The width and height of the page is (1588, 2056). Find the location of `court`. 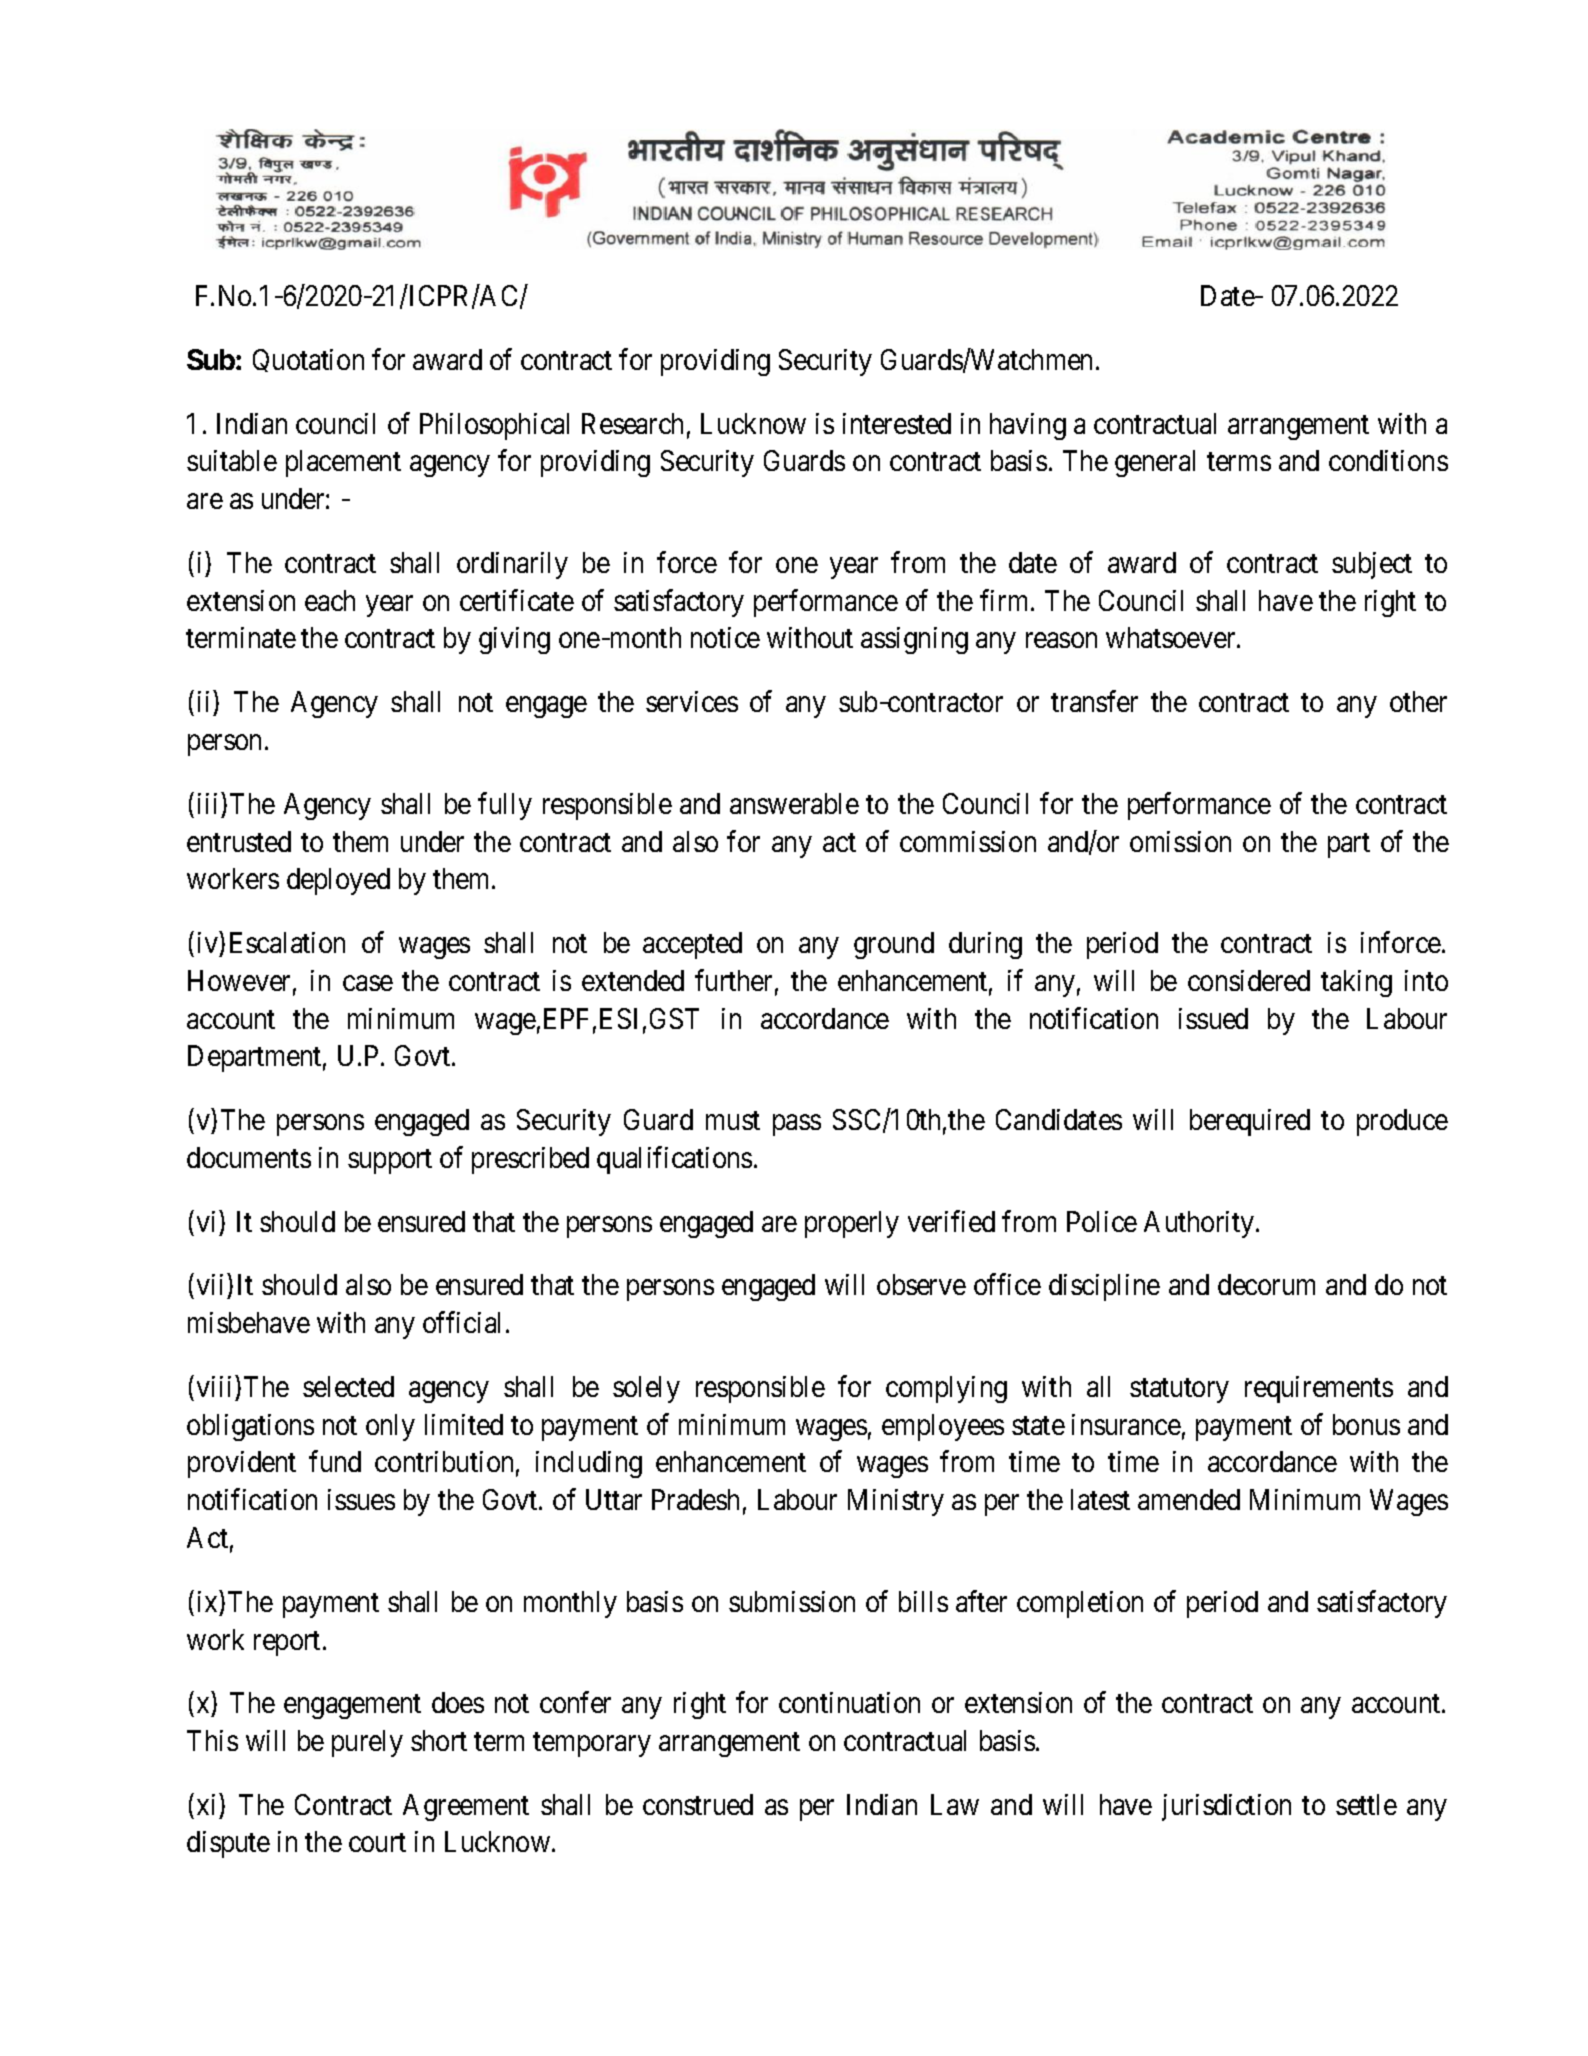

court is located at coordinates (377, 1843).
